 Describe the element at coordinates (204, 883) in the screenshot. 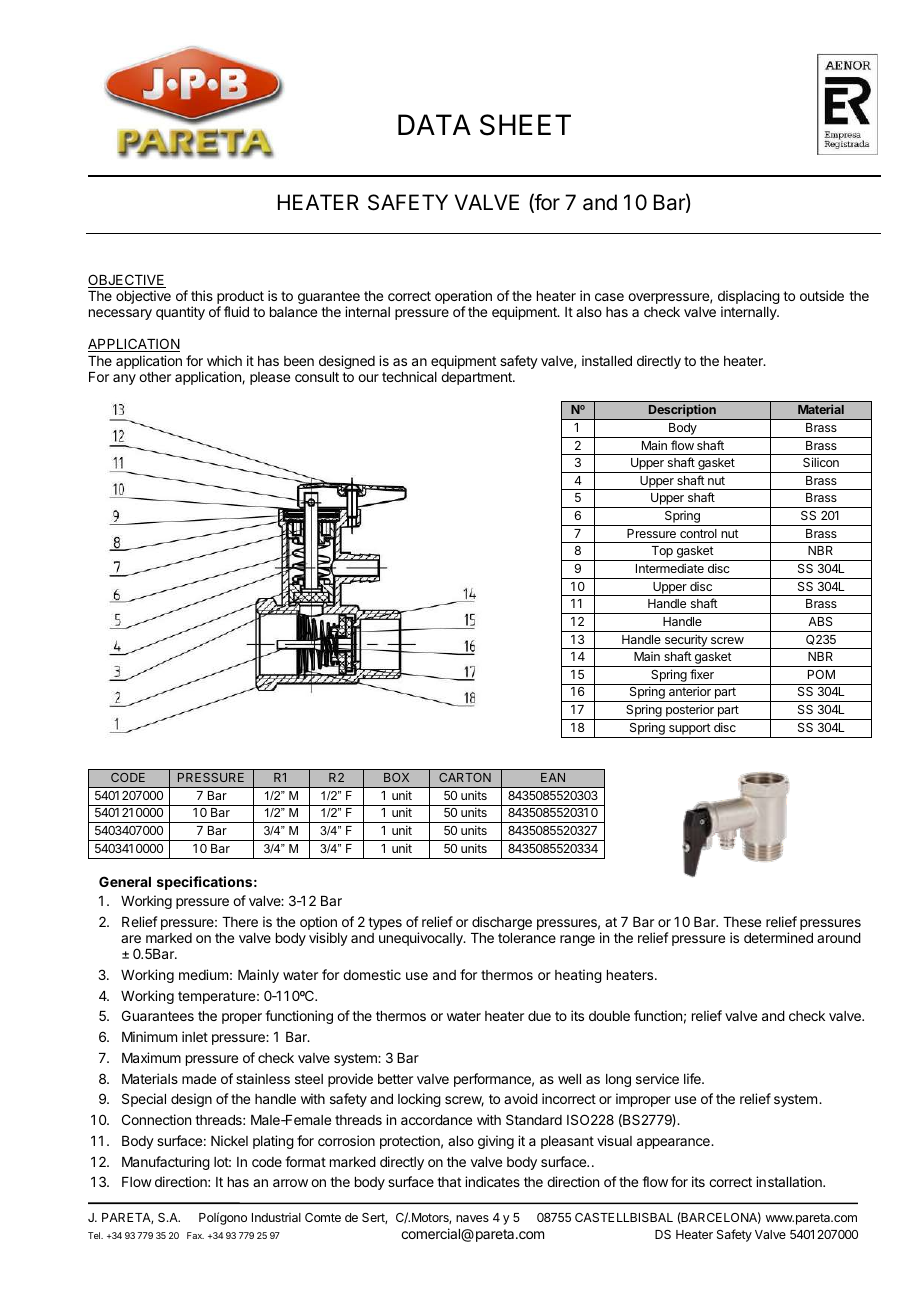

I see `specifications` at that location.
